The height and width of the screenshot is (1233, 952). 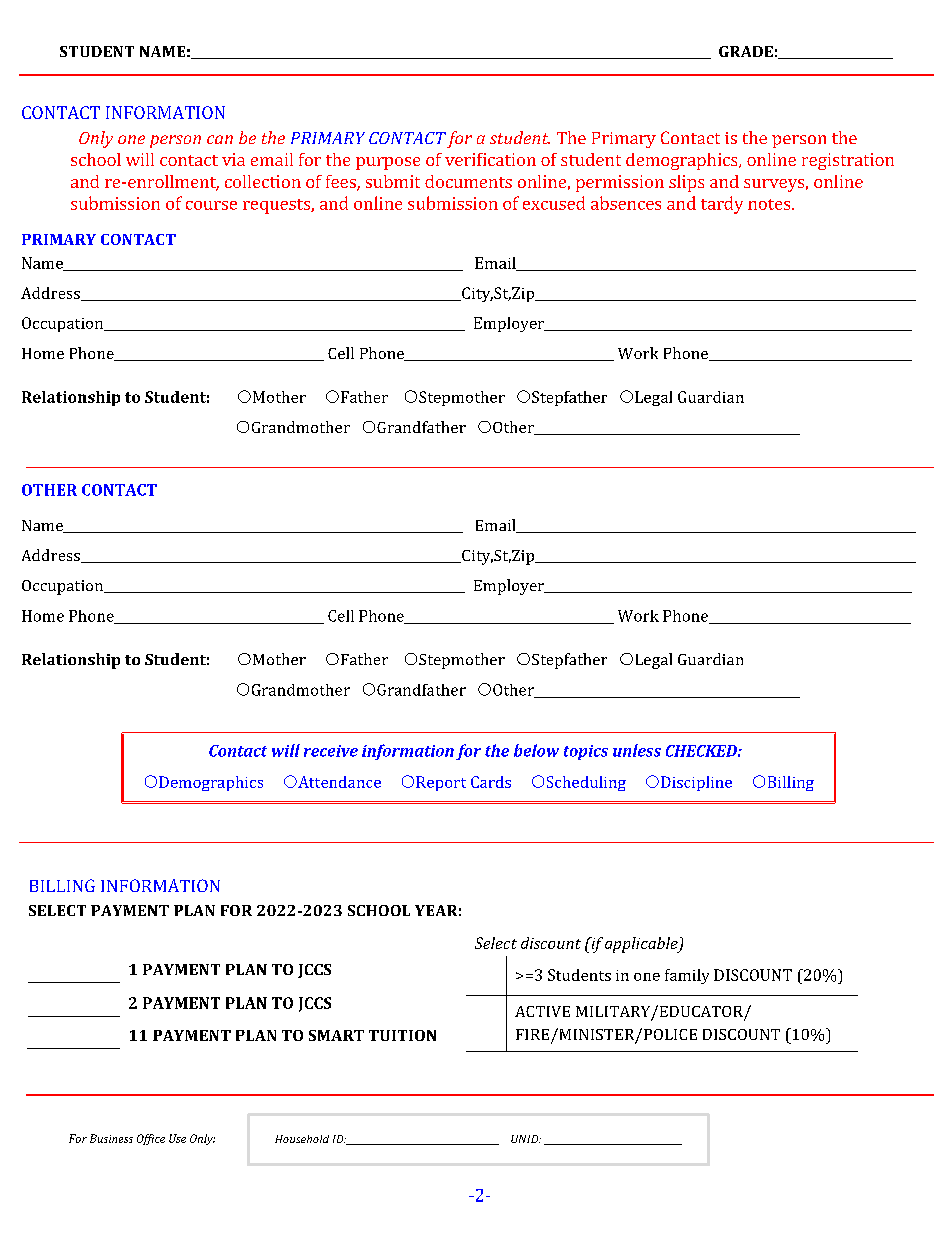 What do you see at coordinates (637, 750) in the screenshot?
I see `unless` at bounding box center [637, 750].
